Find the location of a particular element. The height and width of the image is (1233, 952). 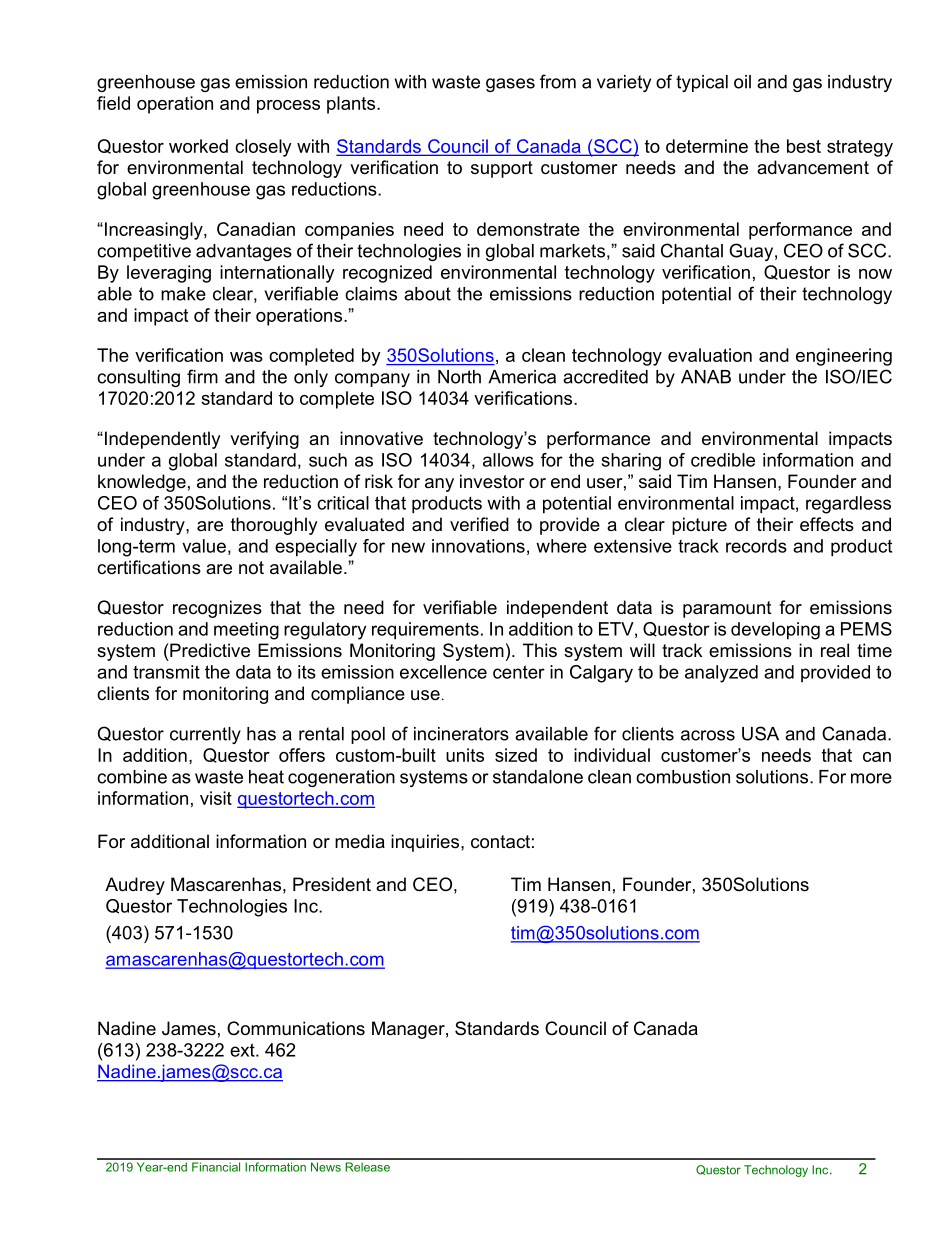

USA is located at coordinates (760, 733).
